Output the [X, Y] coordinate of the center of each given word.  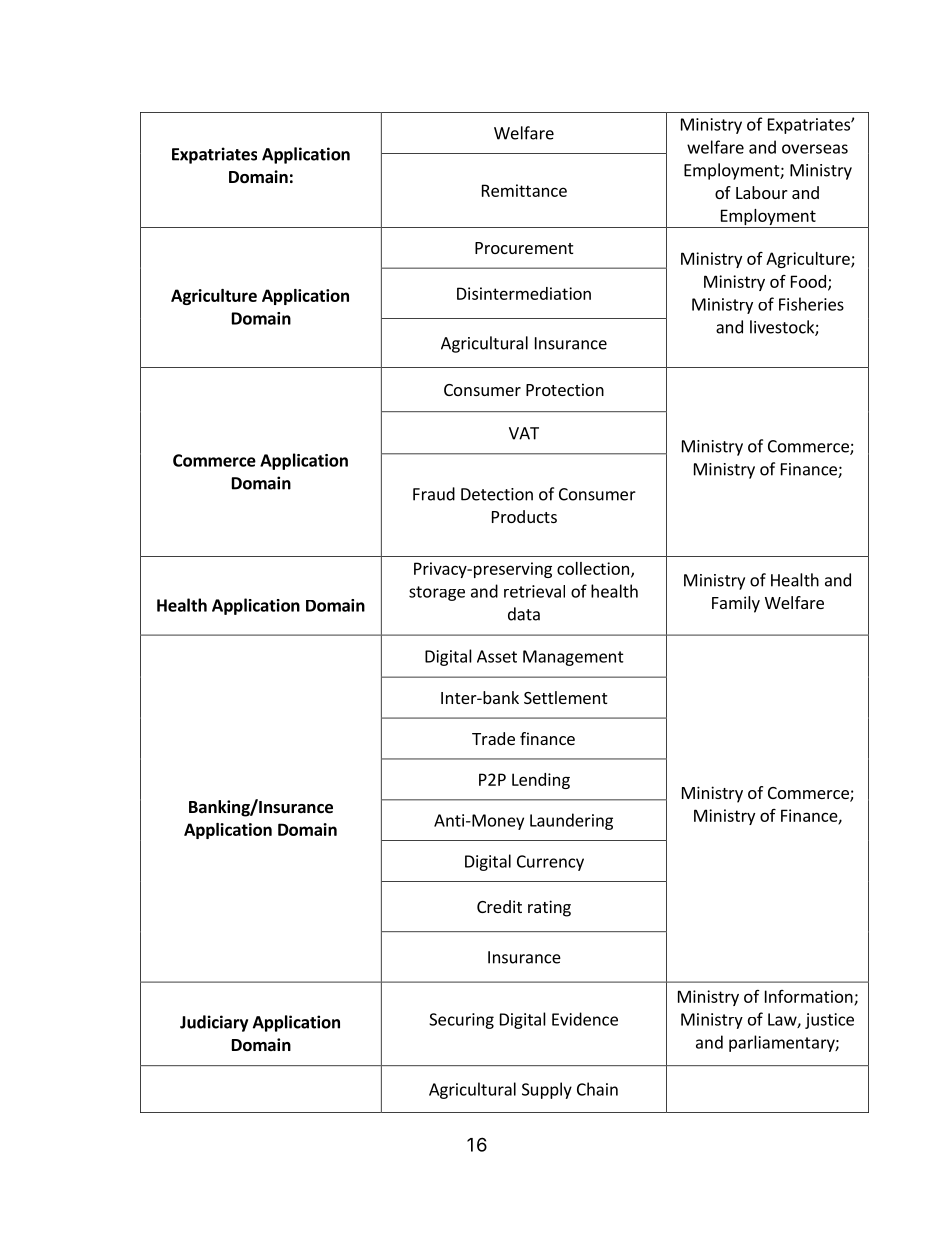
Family [736, 604]
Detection [497, 494]
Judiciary [214, 1023]
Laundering [571, 821]
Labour [762, 192]
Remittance [524, 190]
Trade [493, 738]
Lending [541, 781]
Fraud [434, 494]
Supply [547, 1090]
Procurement [524, 248]
